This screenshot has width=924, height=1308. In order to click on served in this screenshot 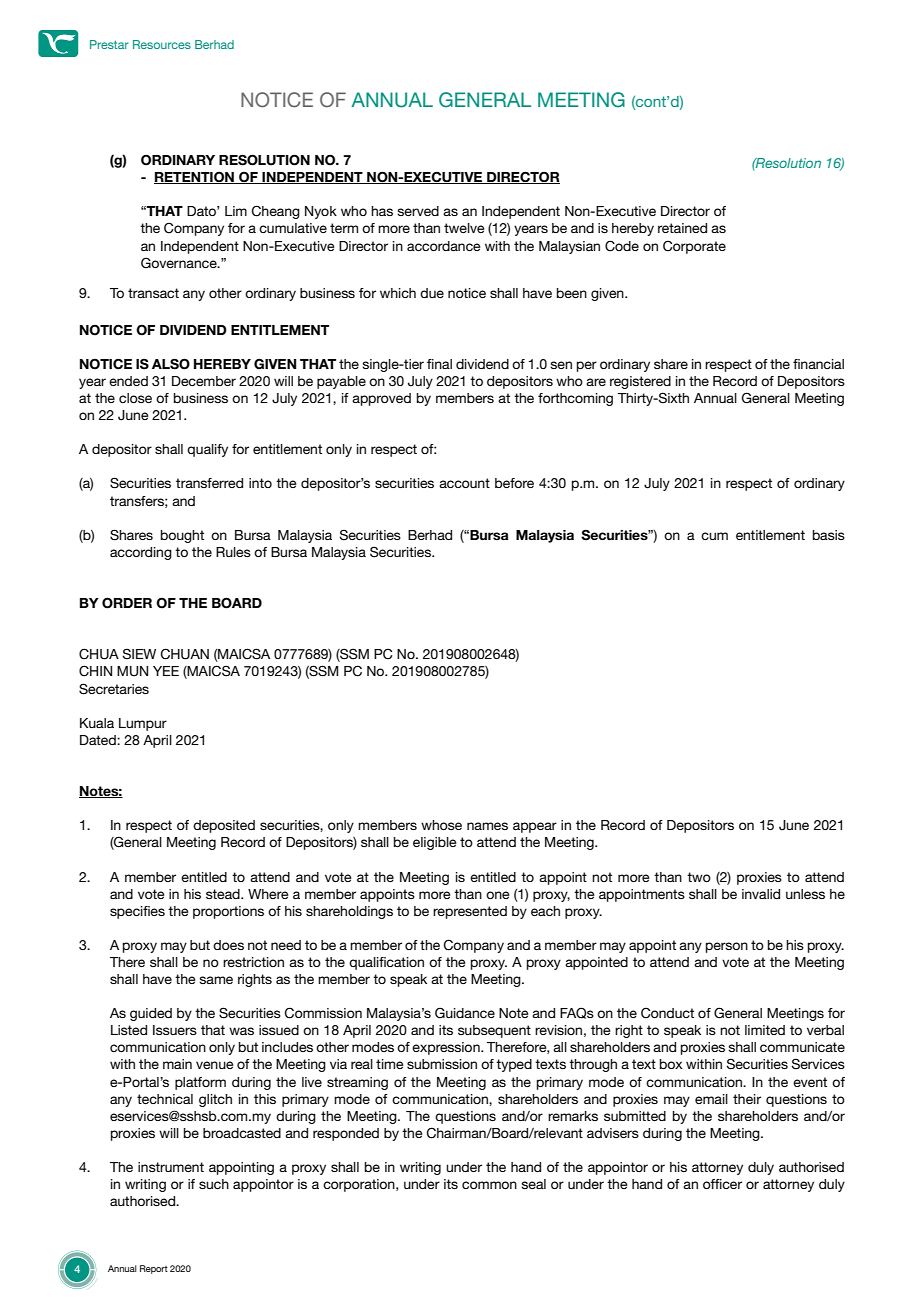, I will do `click(418, 211)`.
